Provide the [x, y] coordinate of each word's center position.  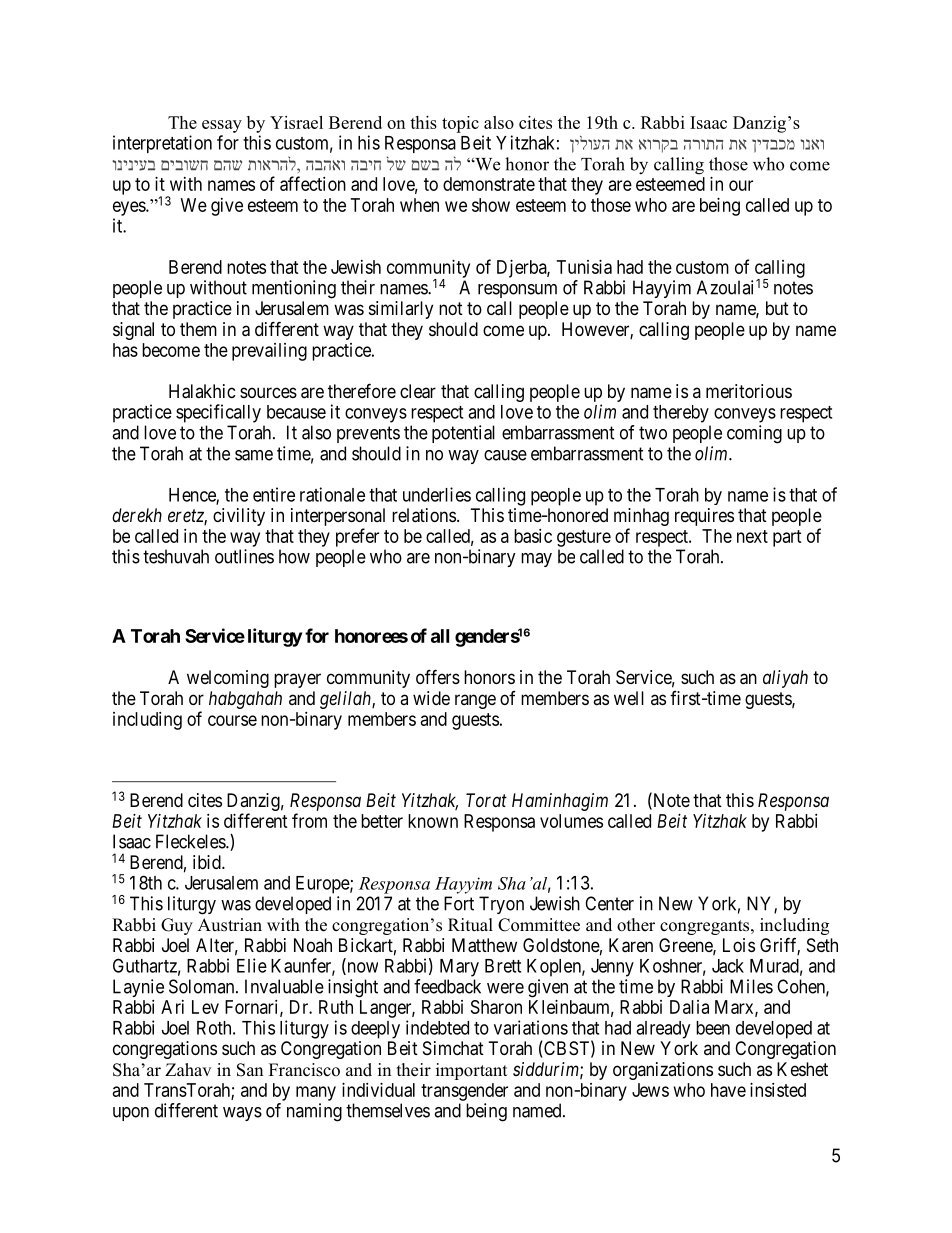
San [250, 1070]
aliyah [785, 679]
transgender [464, 1092]
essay [222, 126]
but [777, 308]
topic [460, 124]
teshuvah [176, 556]
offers [438, 676]
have [728, 1090]
